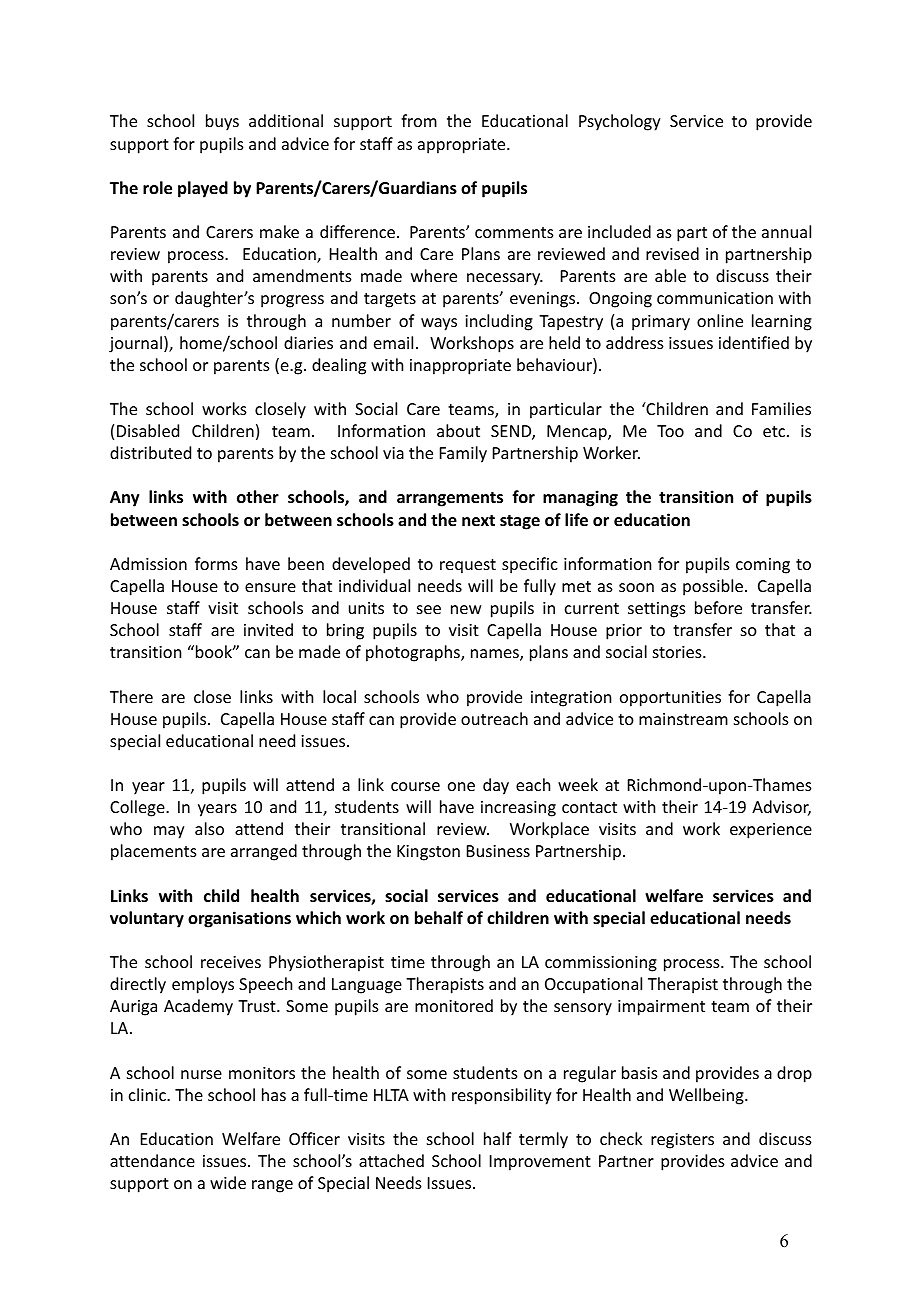 The image size is (924, 1307). What do you see at coordinates (682, 1141) in the screenshot?
I see `registers` at bounding box center [682, 1141].
